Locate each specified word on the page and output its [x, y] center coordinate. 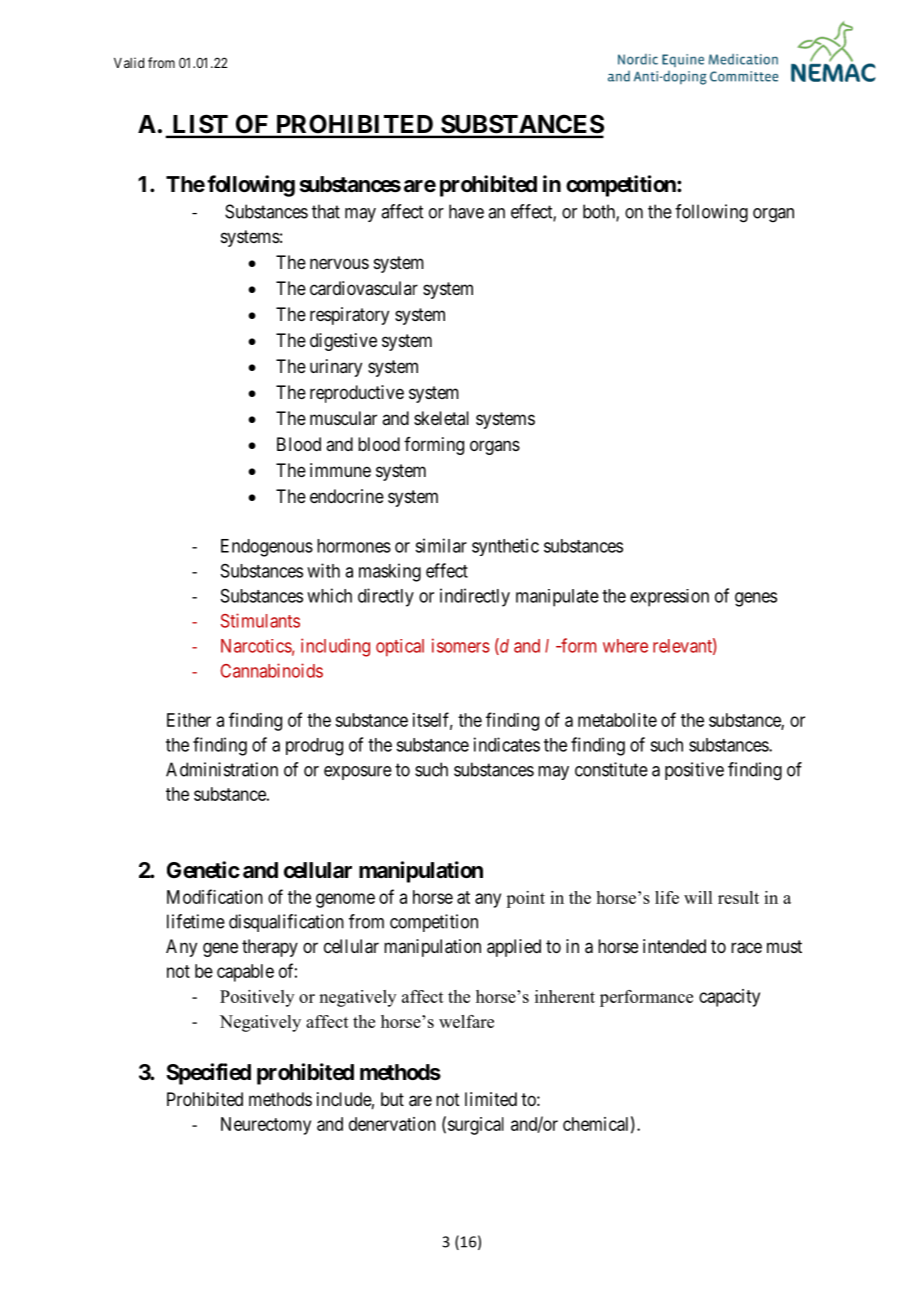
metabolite [617, 720]
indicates [507, 744]
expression [669, 598]
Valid [129, 62]
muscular [343, 418]
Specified [208, 1074]
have [466, 211]
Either [189, 720]
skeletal [441, 418]
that [326, 211]
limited [491, 1099]
